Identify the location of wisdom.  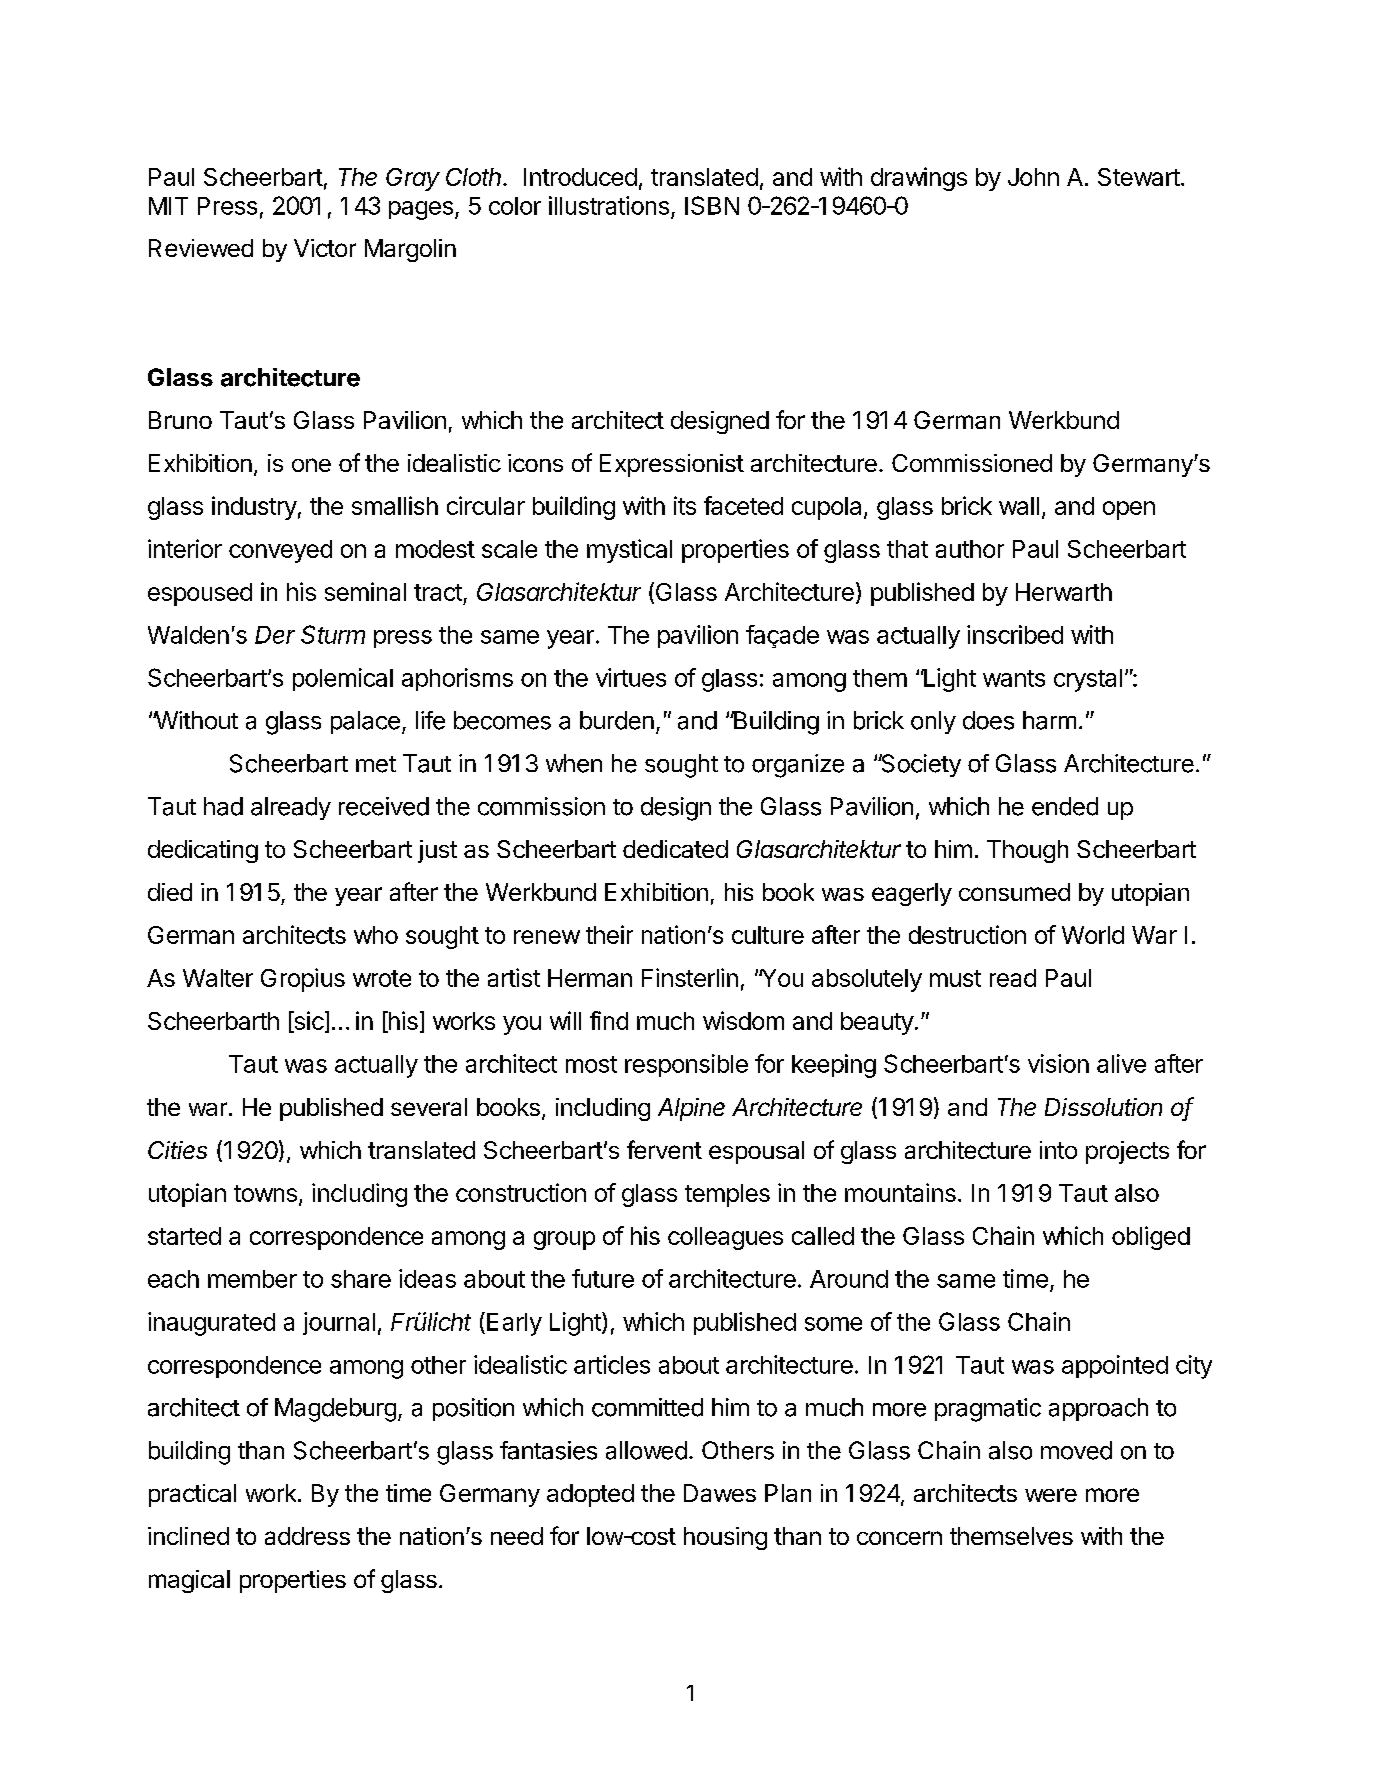
(743, 1020).
